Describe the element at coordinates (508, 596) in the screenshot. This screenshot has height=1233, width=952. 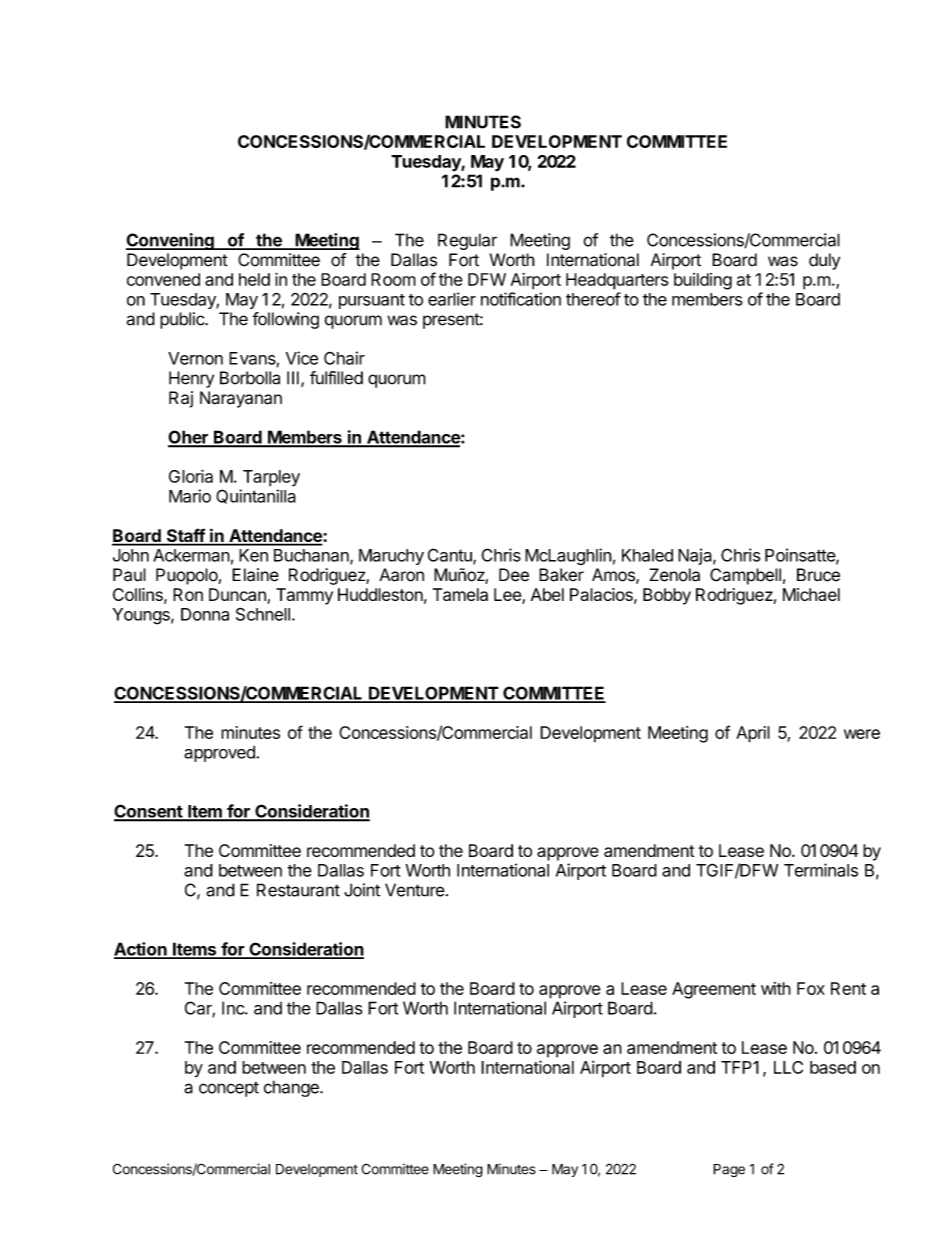
I see `Lee` at that location.
